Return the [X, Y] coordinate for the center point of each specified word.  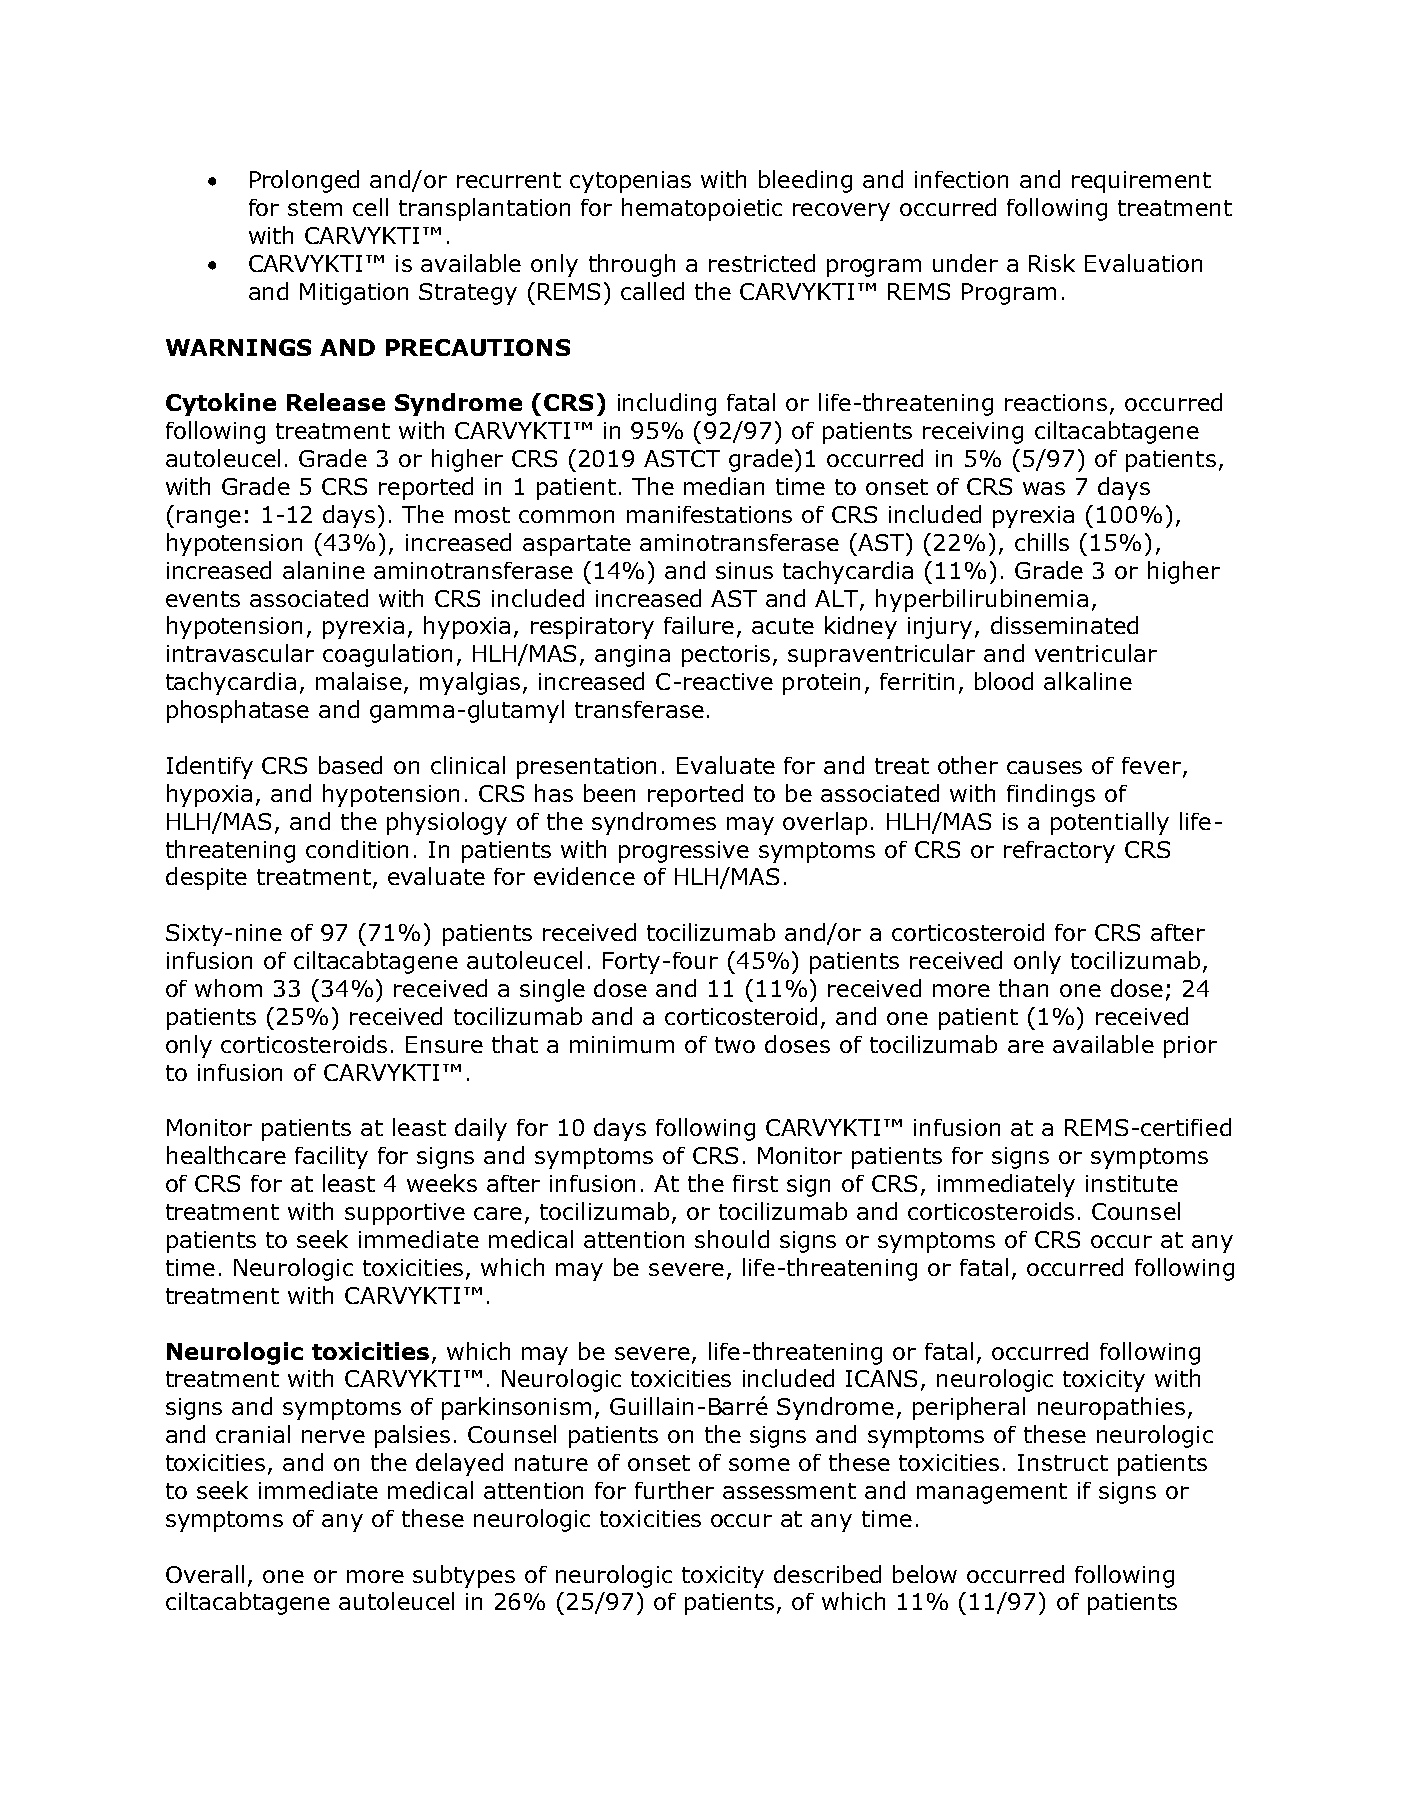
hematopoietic [702, 209]
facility [331, 1157]
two [735, 1045]
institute [1132, 1183]
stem [315, 208]
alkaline [1088, 681]
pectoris [726, 656]
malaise [359, 681]
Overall [205, 1574]
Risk [1052, 263]
